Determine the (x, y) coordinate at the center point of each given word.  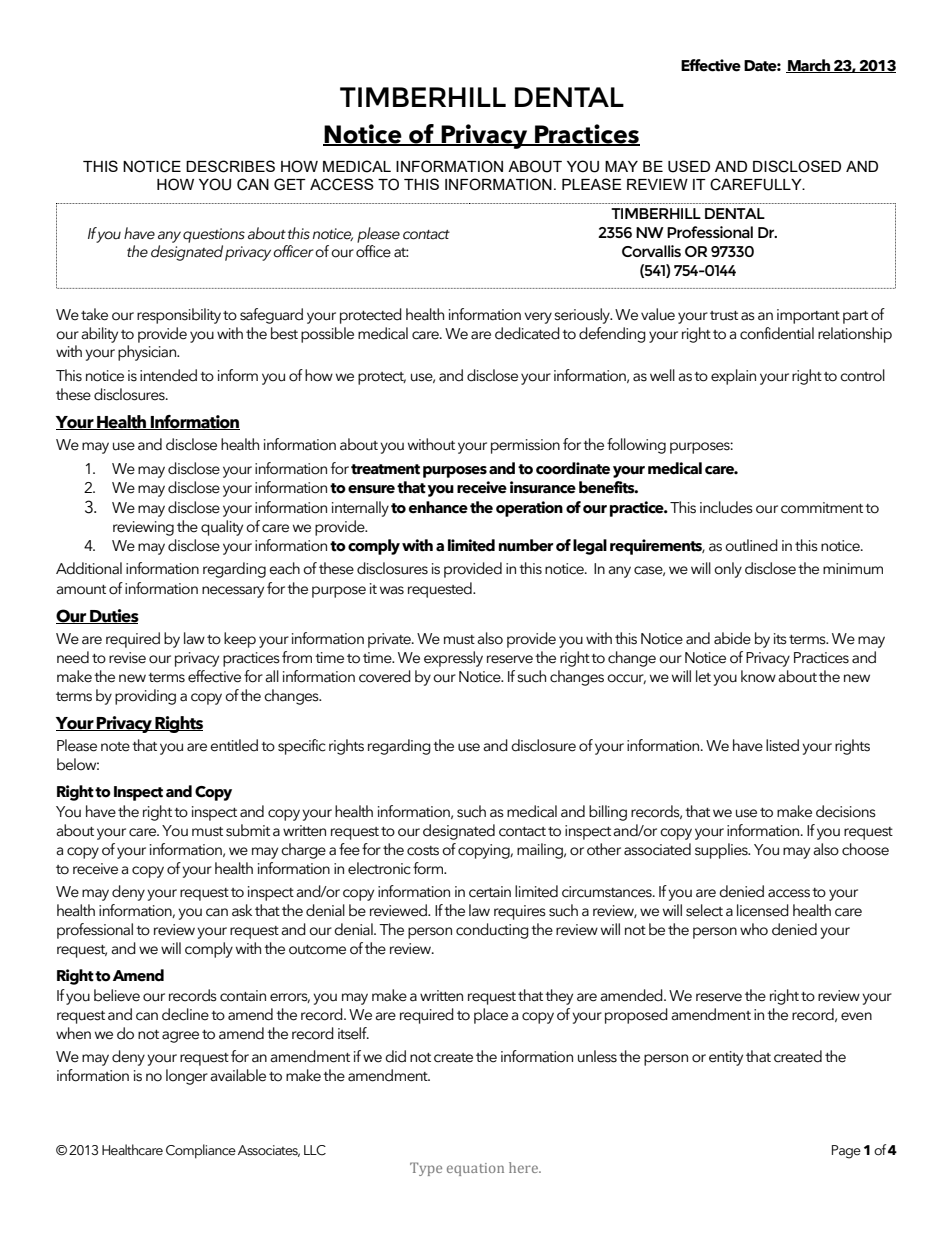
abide (732, 638)
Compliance (201, 1151)
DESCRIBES (230, 166)
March (809, 66)
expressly (453, 659)
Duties (113, 616)
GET (290, 184)
